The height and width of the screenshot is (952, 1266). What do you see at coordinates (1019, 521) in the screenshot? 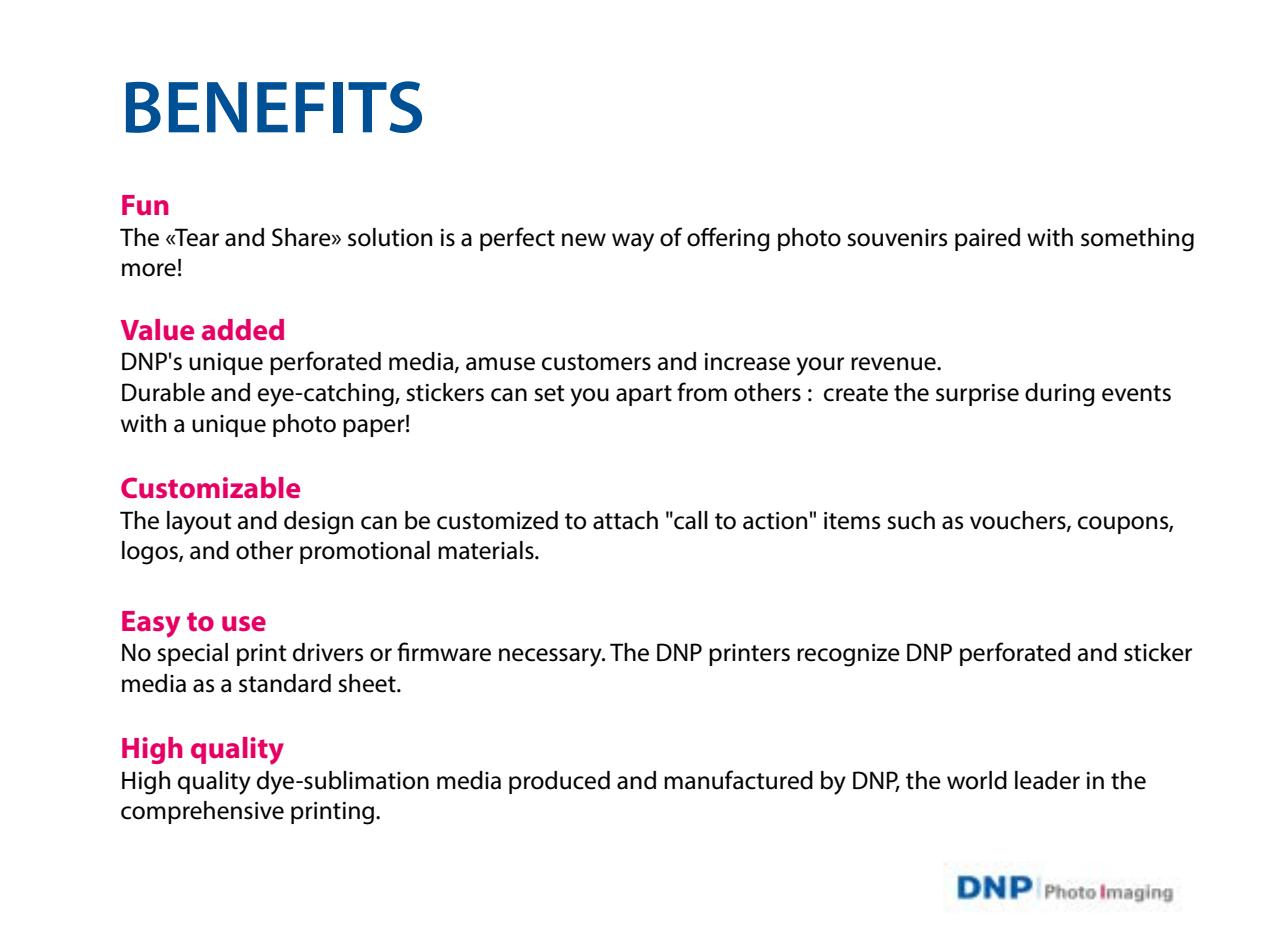
I see `vouchers` at bounding box center [1019, 521].
